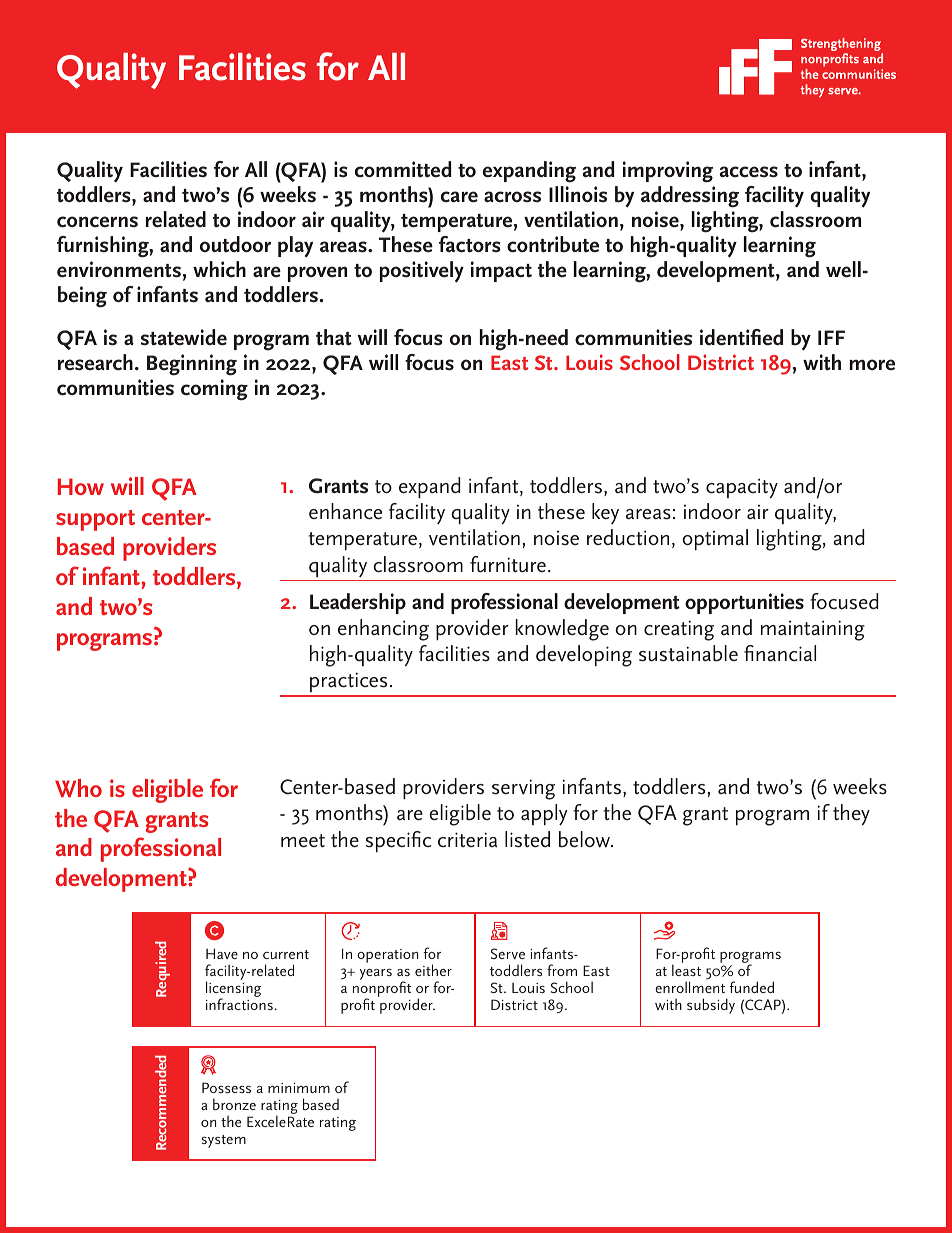  What do you see at coordinates (749, 172) in the page?
I see `access` at bounding box center [749, 172].
